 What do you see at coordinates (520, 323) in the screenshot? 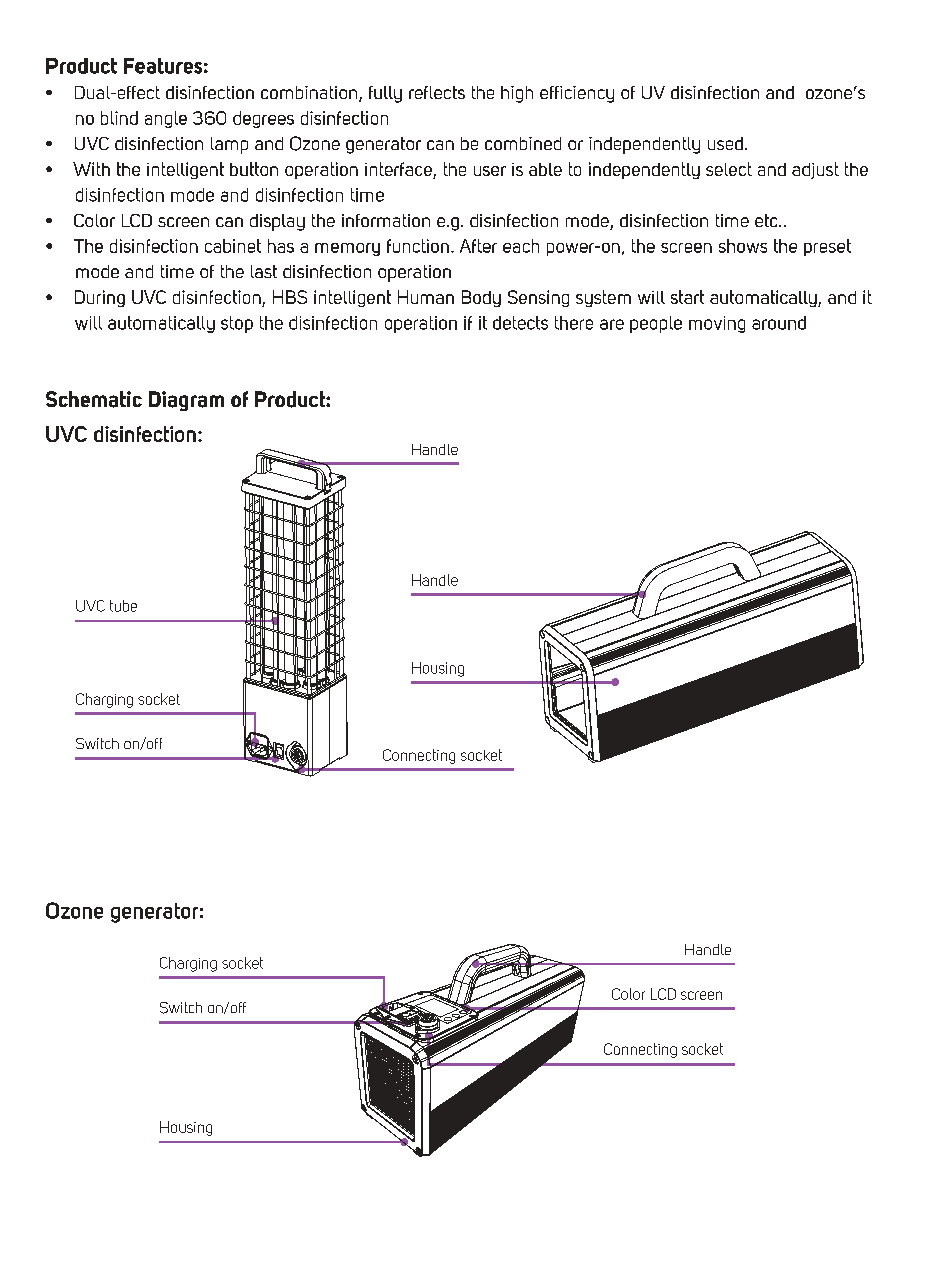
I see `detects` at bounding box center [520, 323].
